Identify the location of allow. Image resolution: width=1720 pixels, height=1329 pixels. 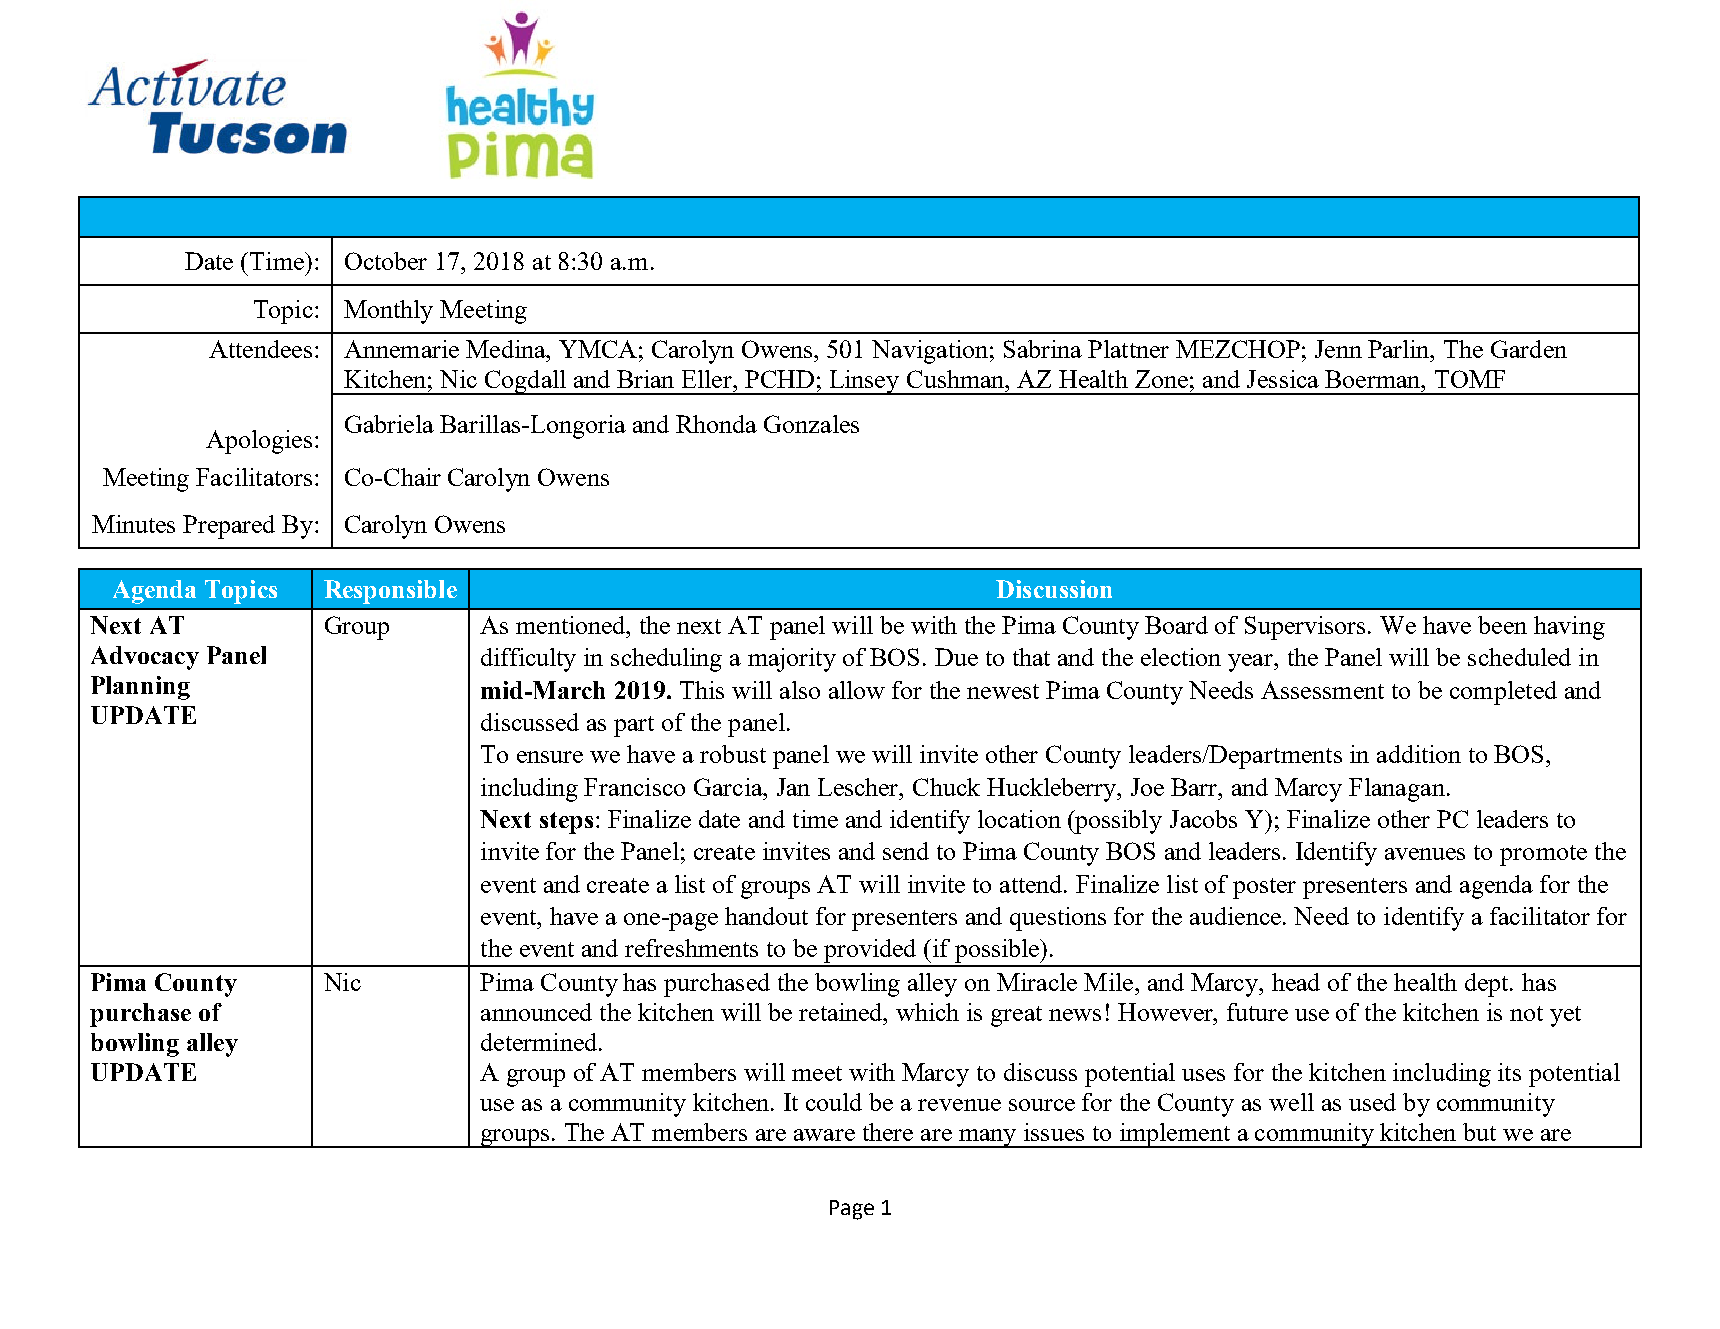
(857, 690).
